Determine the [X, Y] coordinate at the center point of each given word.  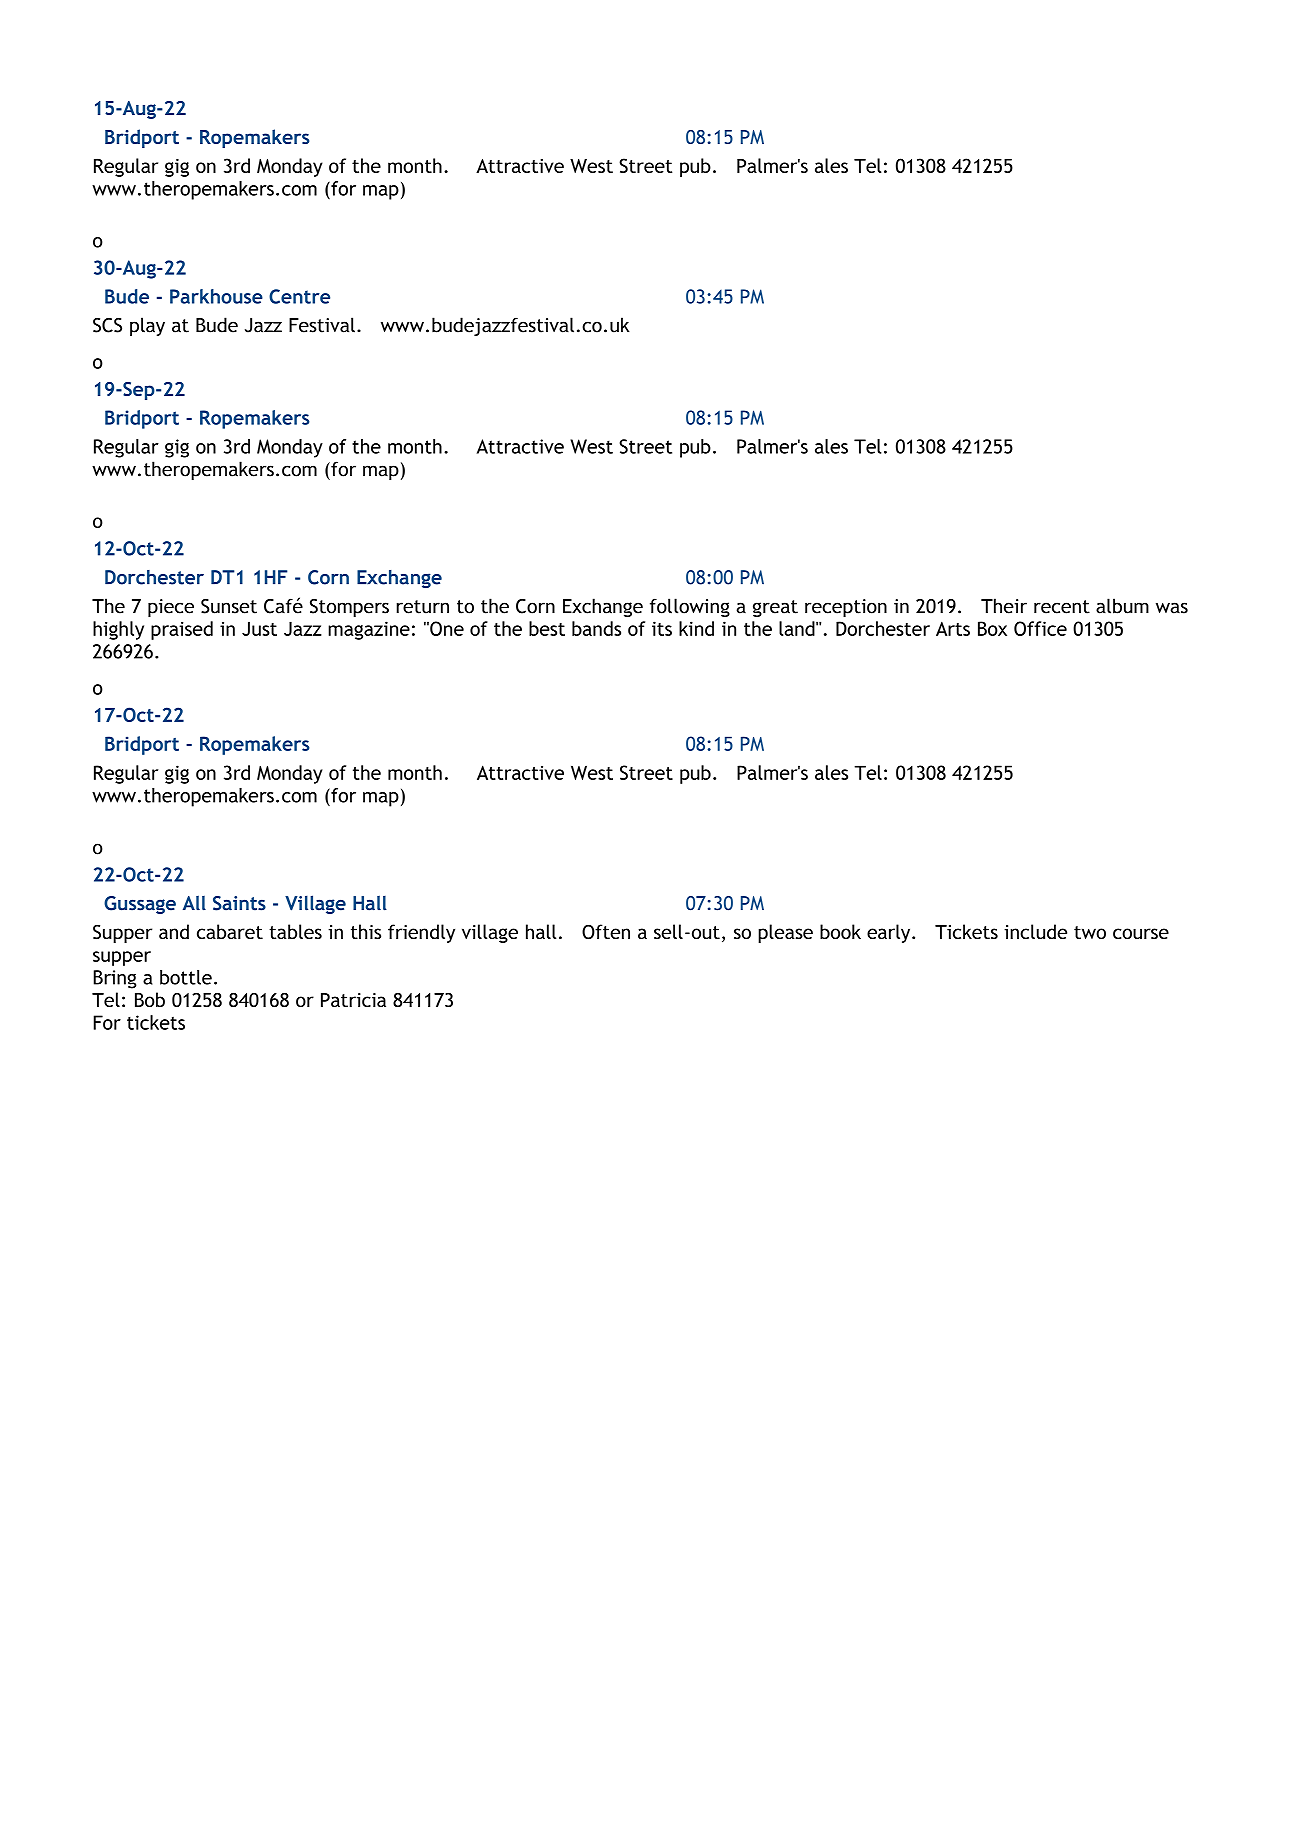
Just [259, 628]
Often [606, 932]
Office [1040, 628]
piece [171, 608]
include [1035, 931]
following [690, 607]
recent [1062, 607]
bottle [186, 977]
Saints [239, 903]
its [662, 628]
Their [1004, 606]
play [147, 326]
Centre [299, 296]
